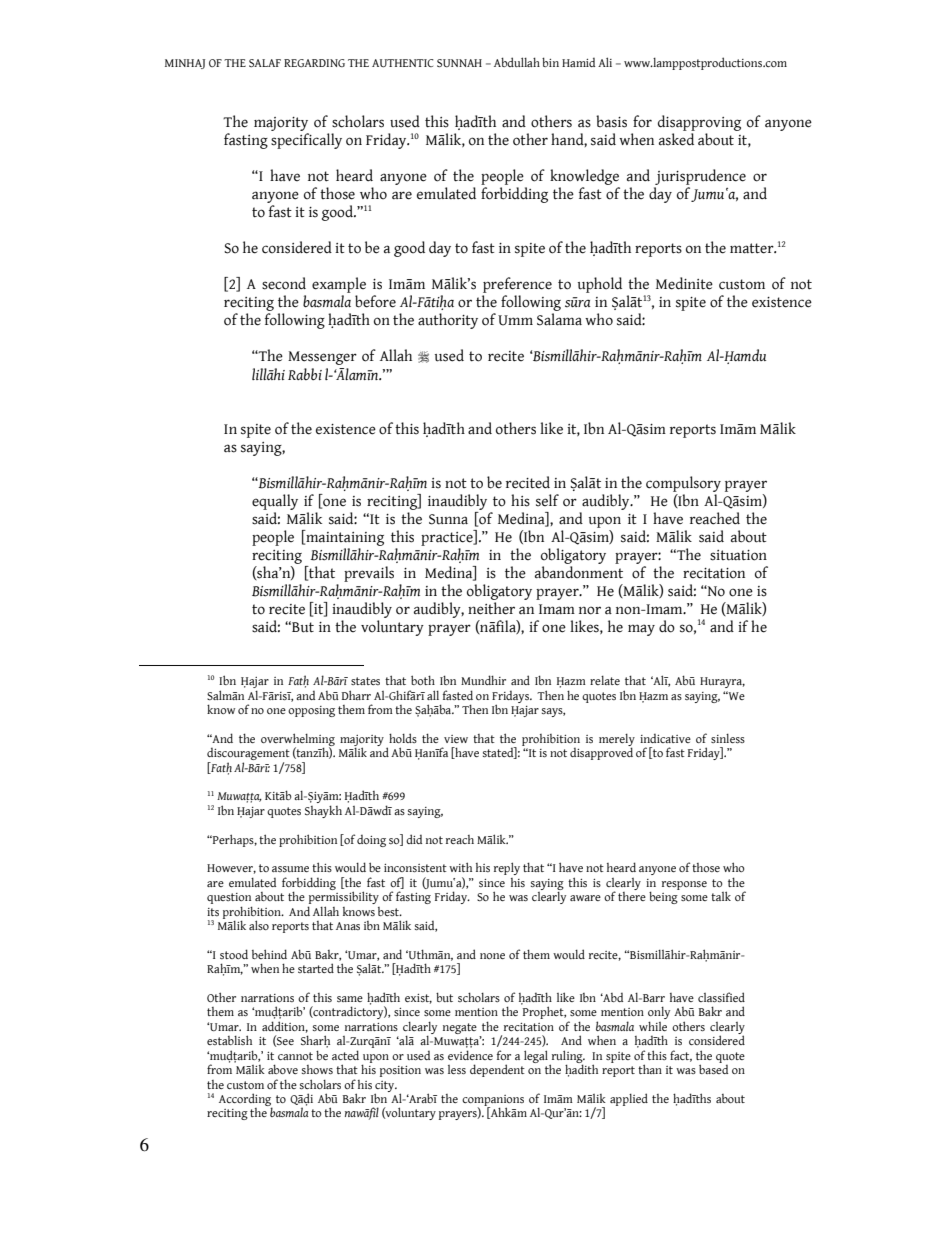  What do you see at coordinates (248, 755) in the document?
I see `discouragement` at bounding box center [248, 755].
